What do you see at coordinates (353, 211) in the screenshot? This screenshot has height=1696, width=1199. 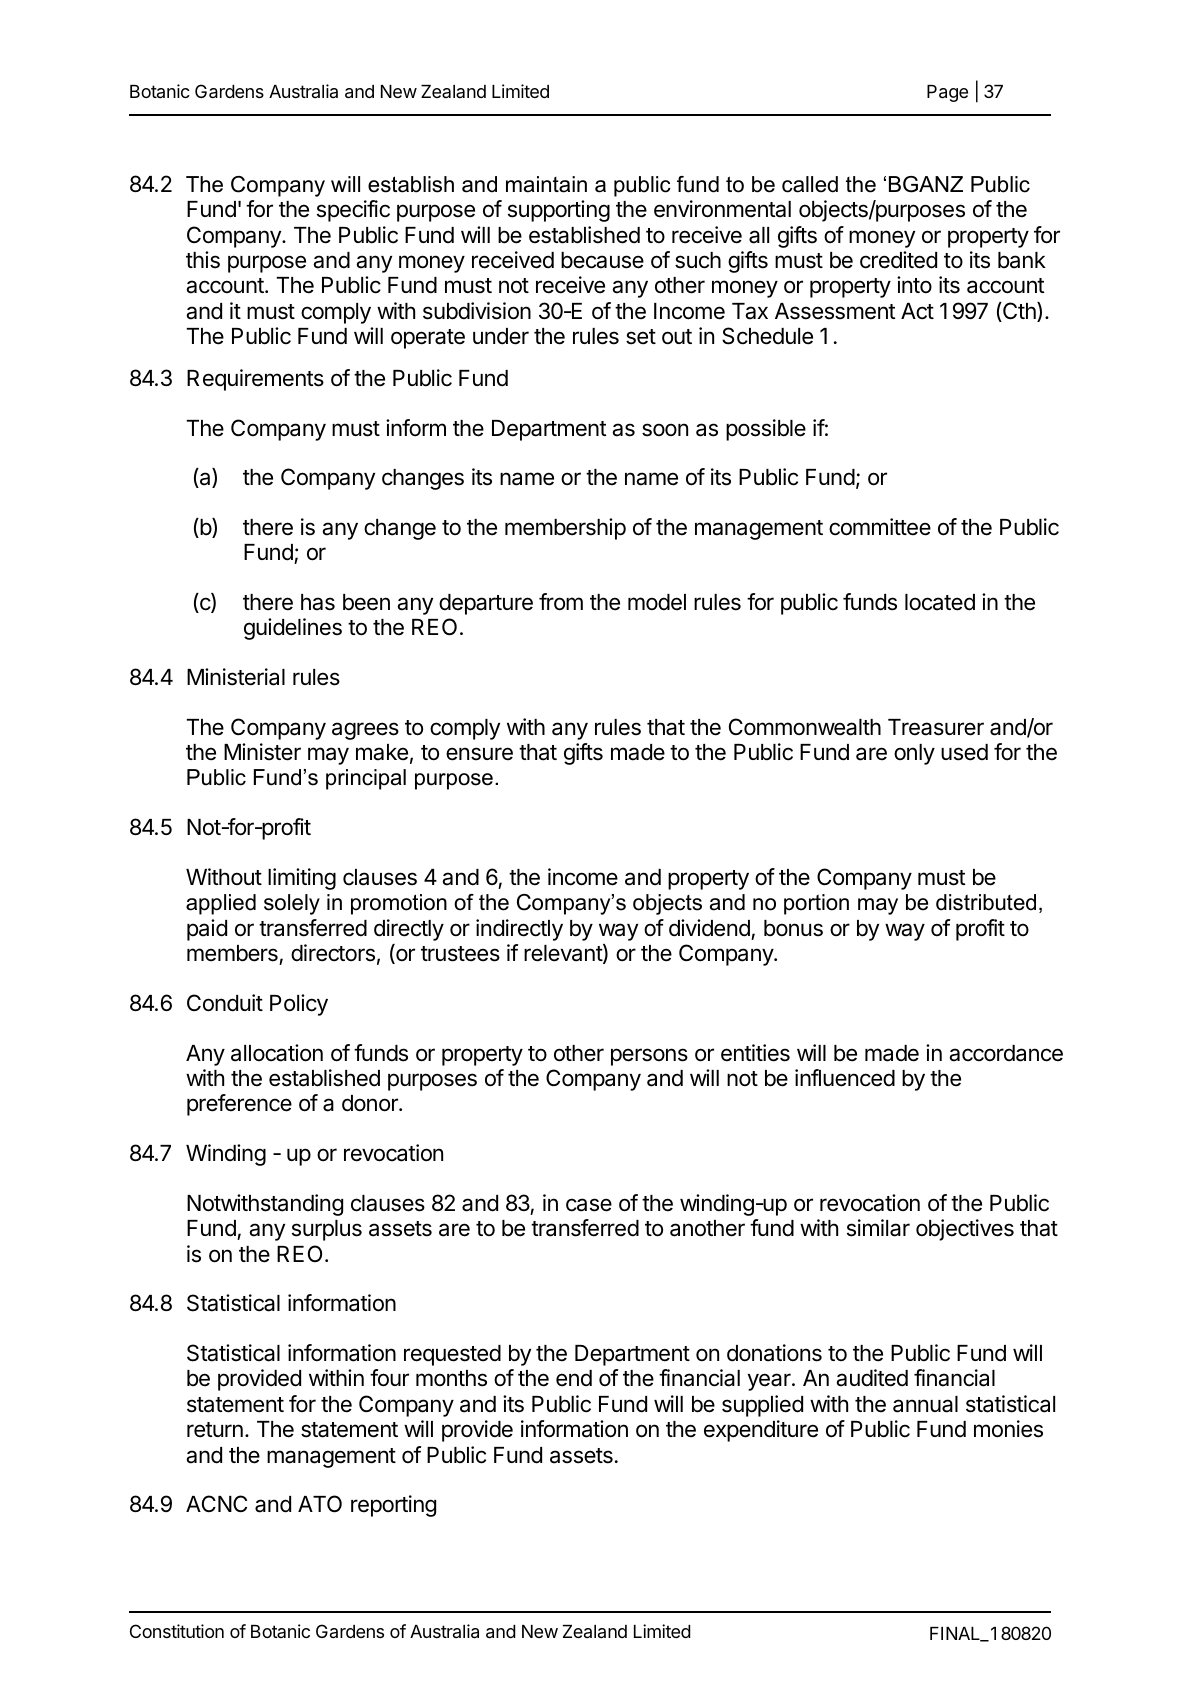 I see `specific` at bounding box center [353, 211].
